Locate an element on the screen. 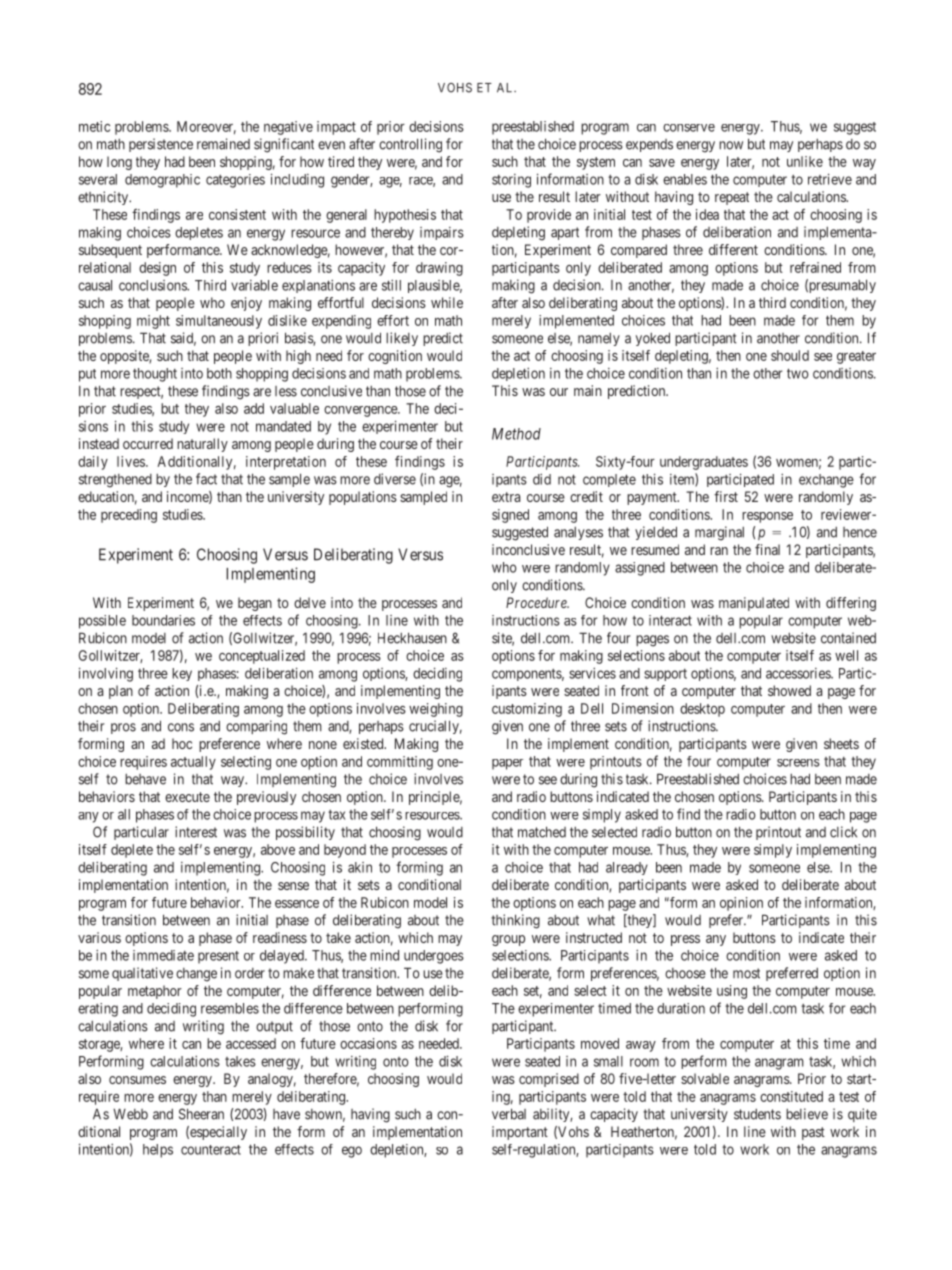  Sheeran is located at coordinates (201, 1114).
